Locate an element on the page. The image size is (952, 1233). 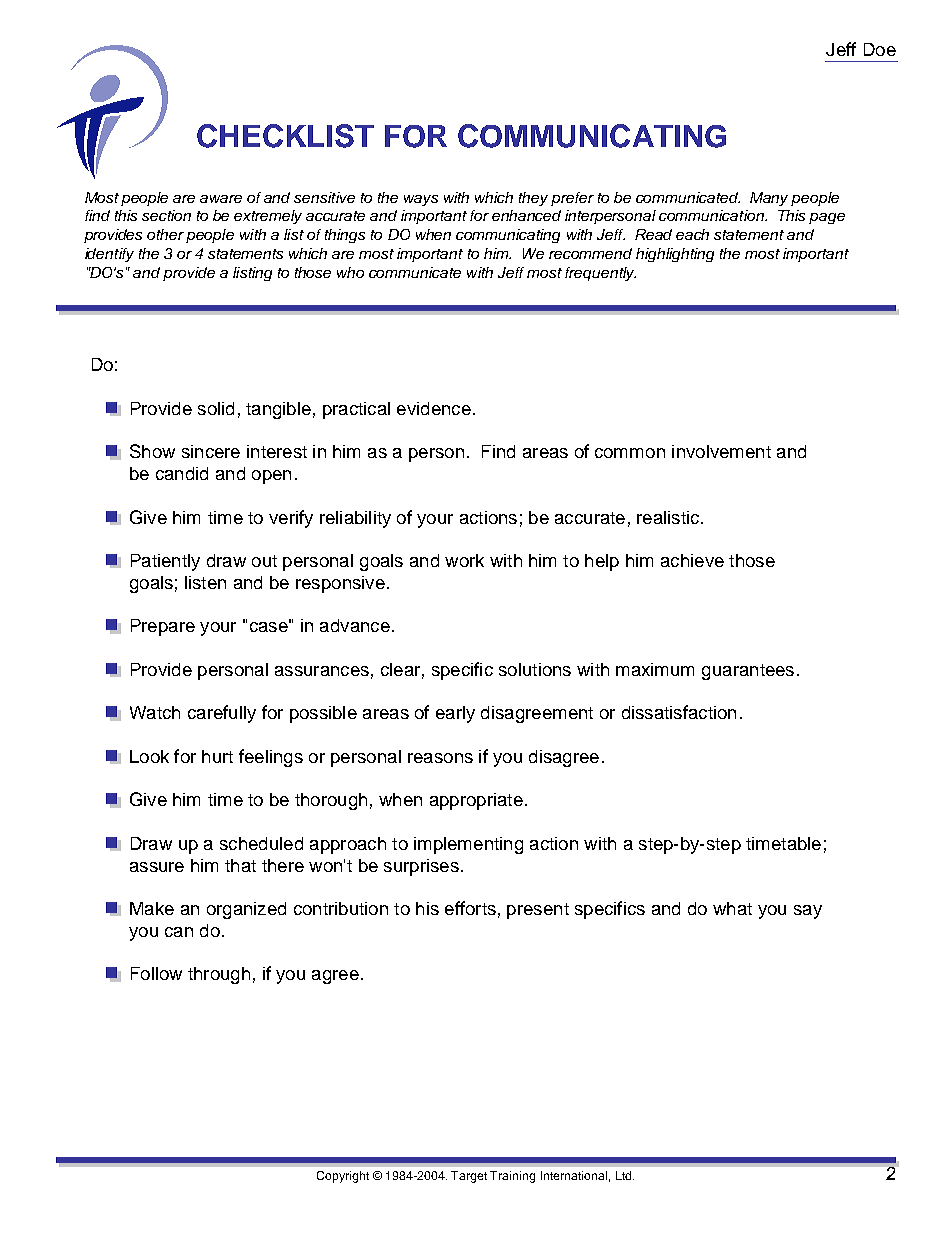
Training is located at coordinates (512, 1177).
